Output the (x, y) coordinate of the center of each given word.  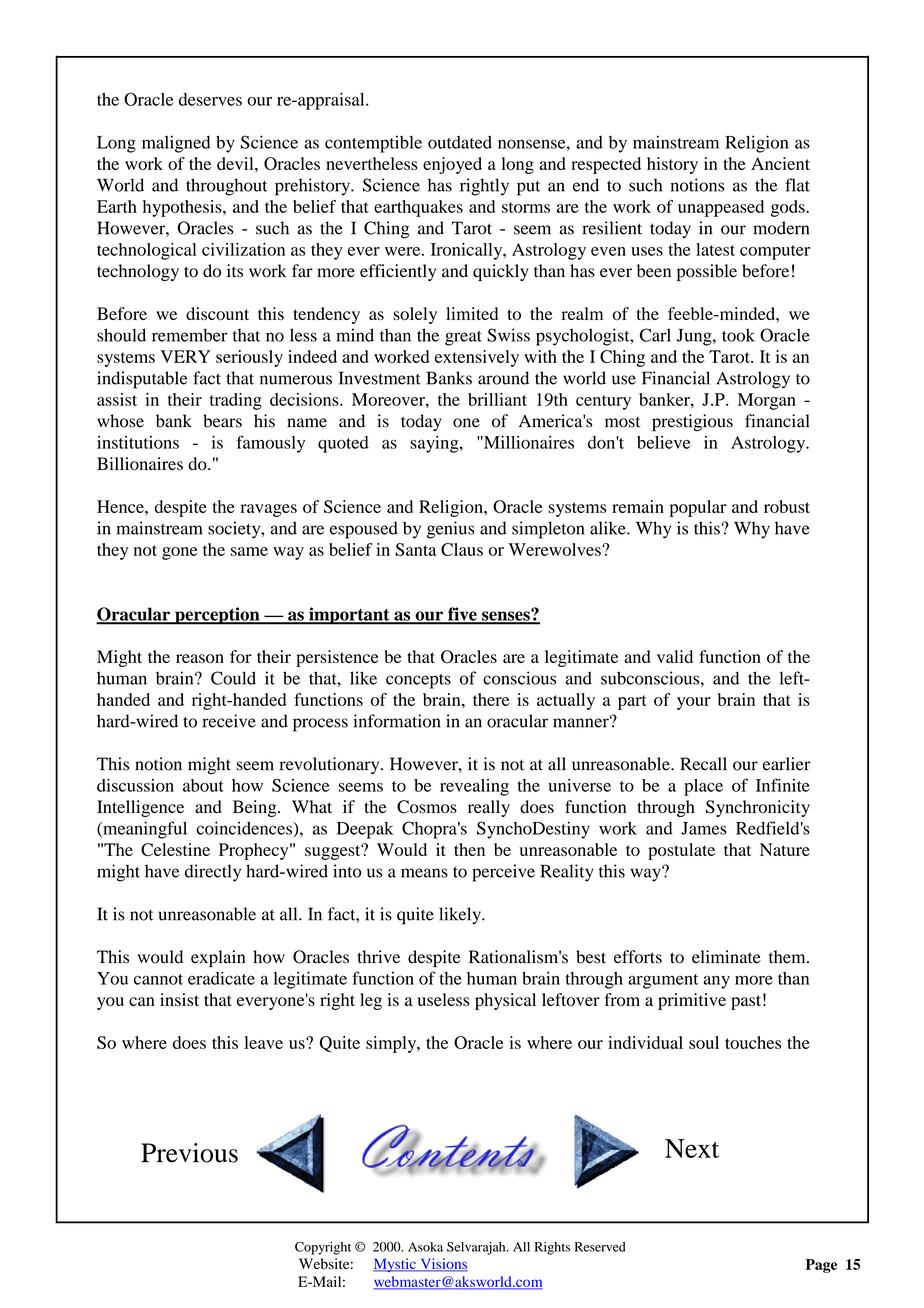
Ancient (780, 163)
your (694, 703)
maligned (176, 144)
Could (233, 678)
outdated (460, 142)
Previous (189, 1153)
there (491, 699)
